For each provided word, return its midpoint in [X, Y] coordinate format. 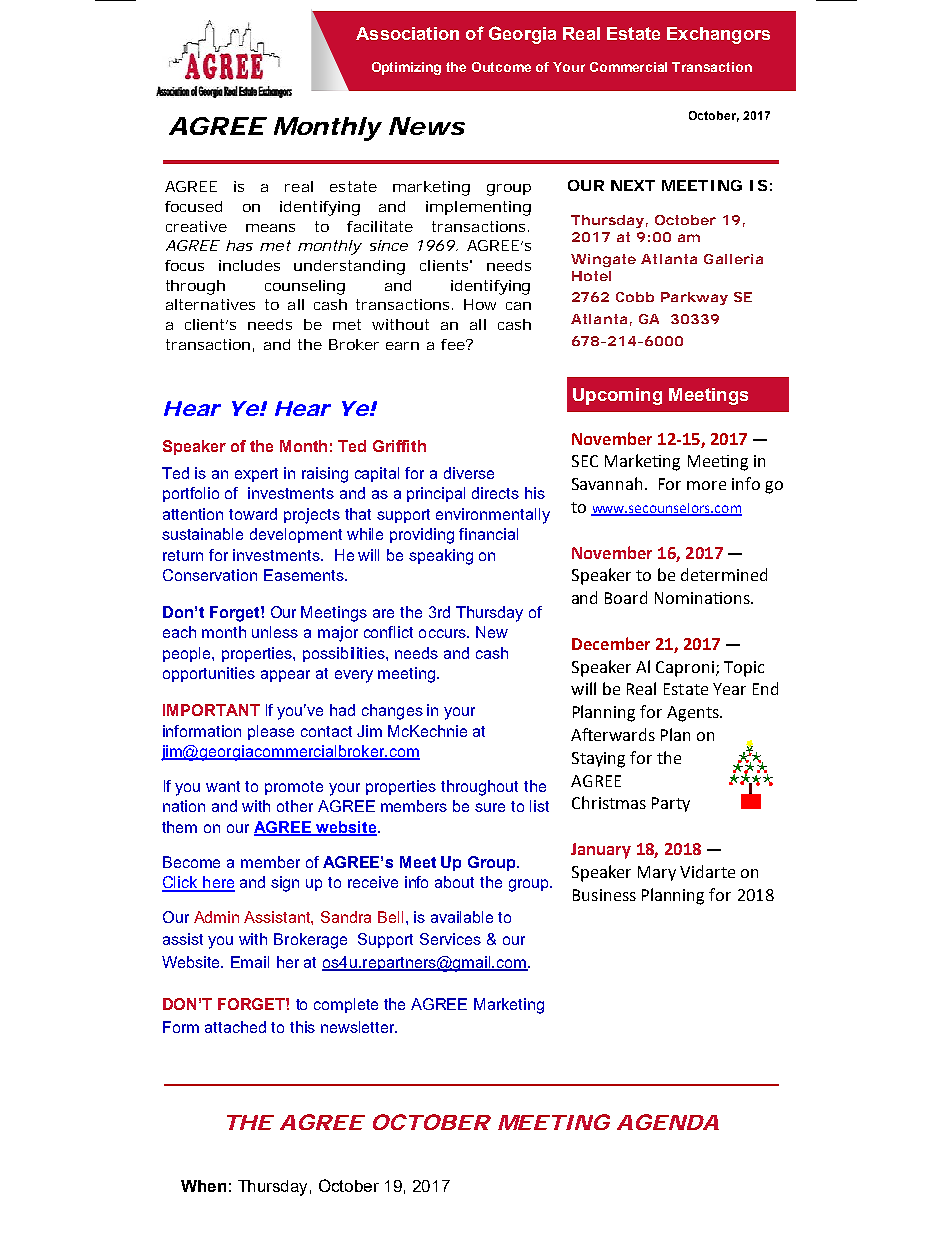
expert [256, 475]
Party [671, 804]
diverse [469, 473]
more [706, 485]
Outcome [501, 67]
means [270, 228]
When [203, 1186]
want [223, 786]
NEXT [633, 185]
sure [490, 807]
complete [346, 1005]
